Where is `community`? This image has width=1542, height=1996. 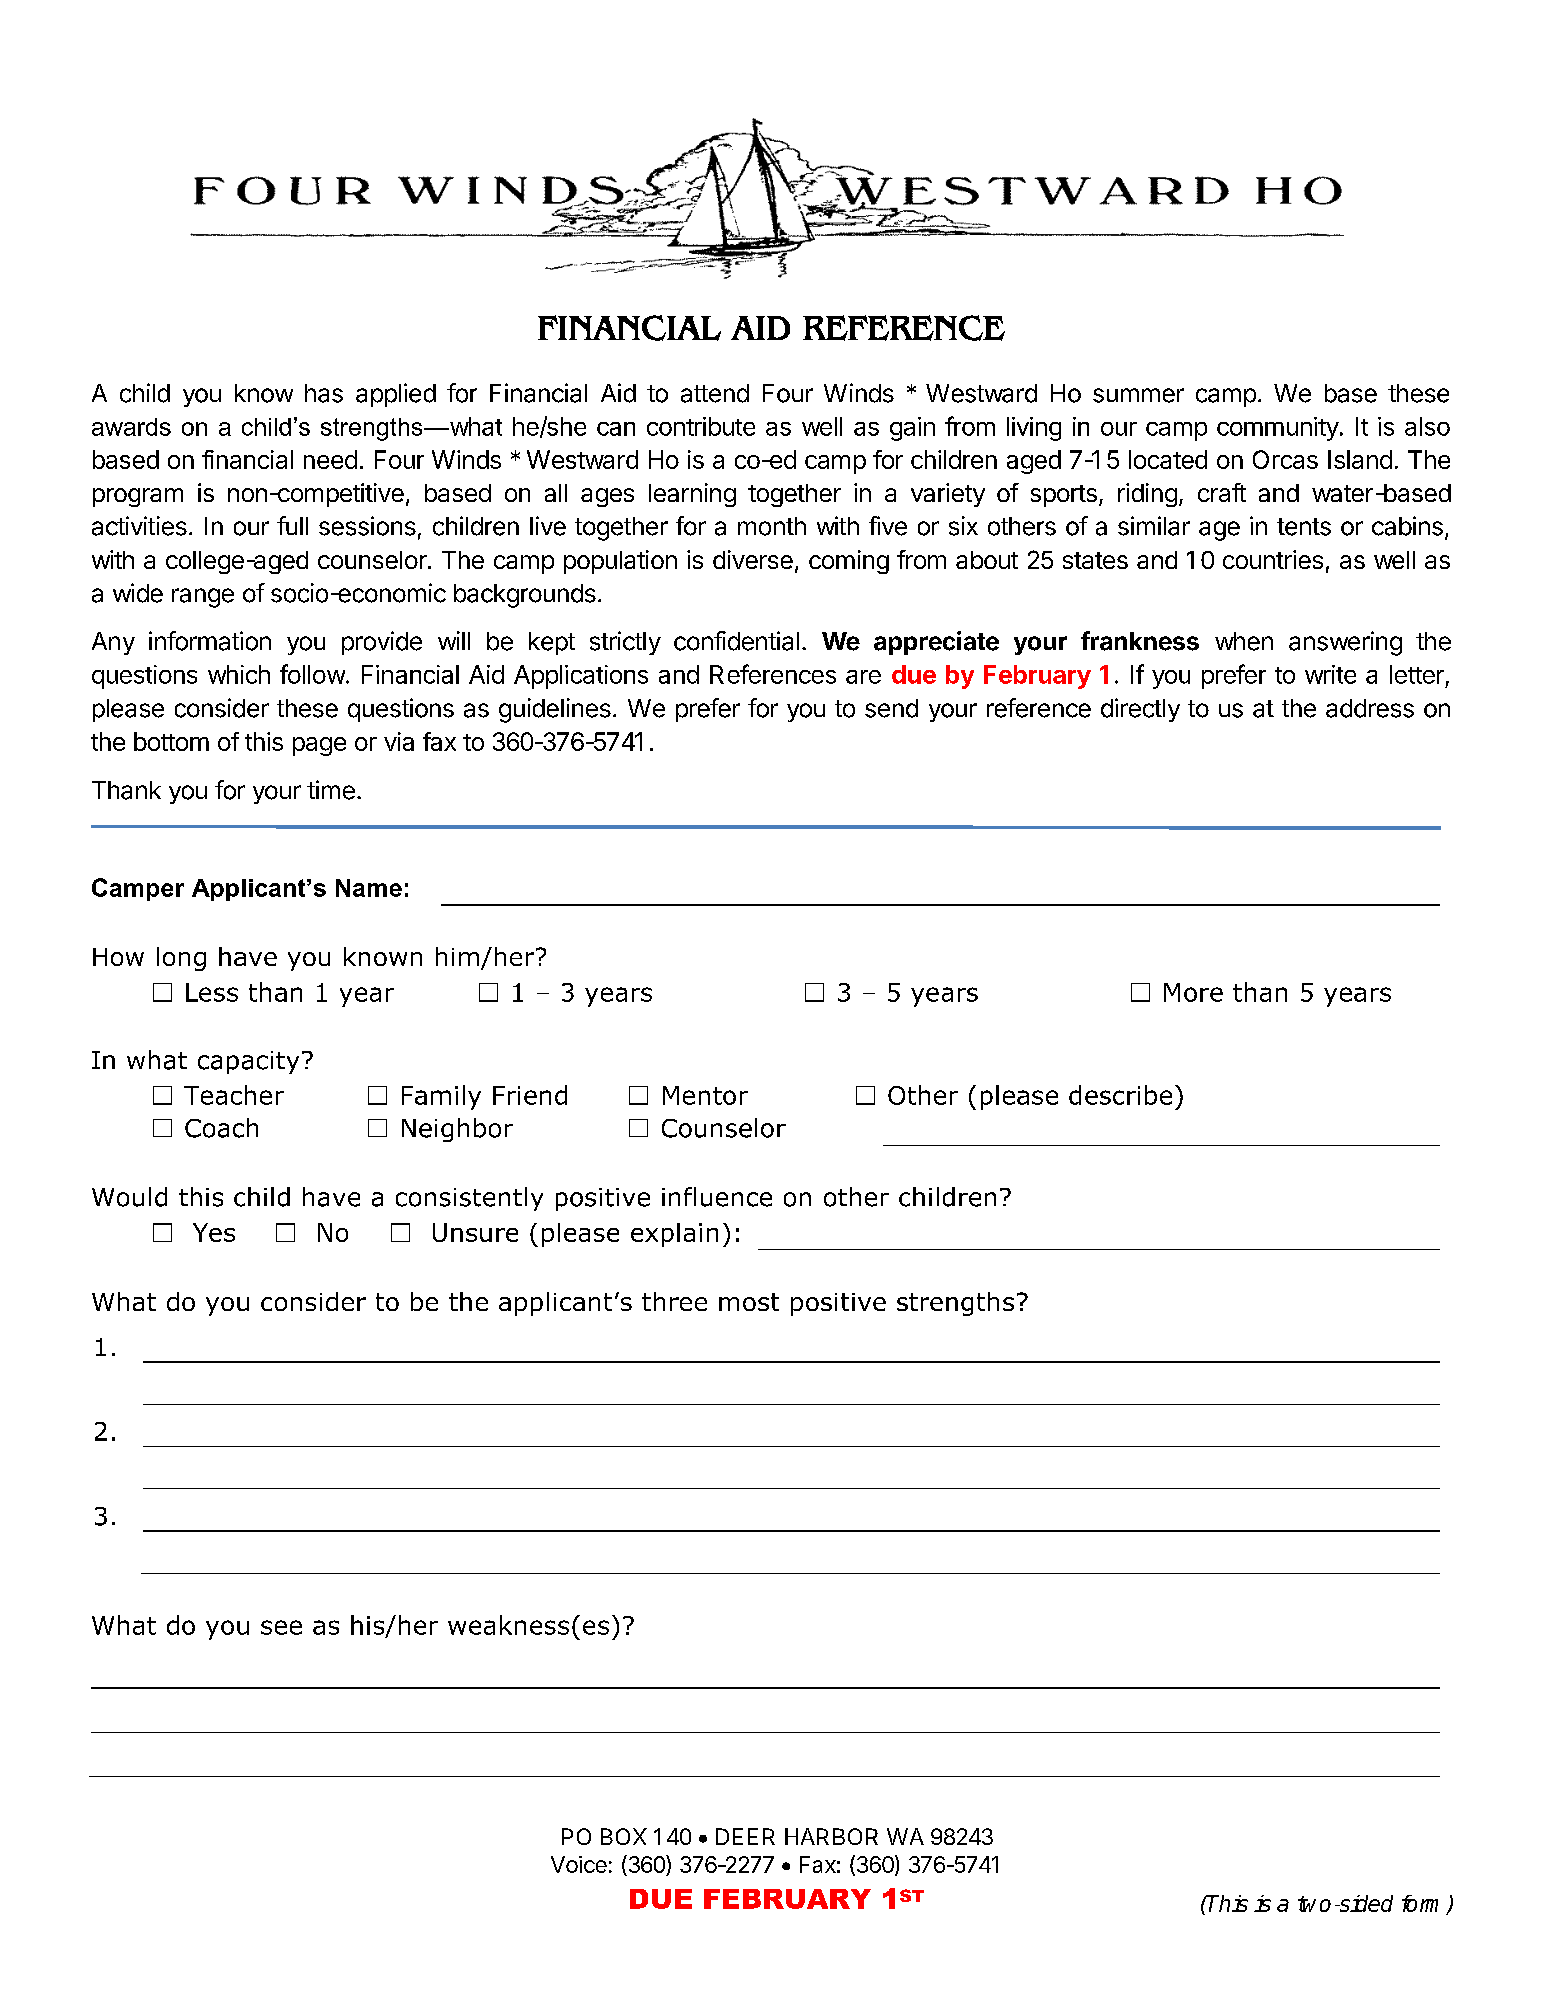
community is located at coordinates (1278, 429).
